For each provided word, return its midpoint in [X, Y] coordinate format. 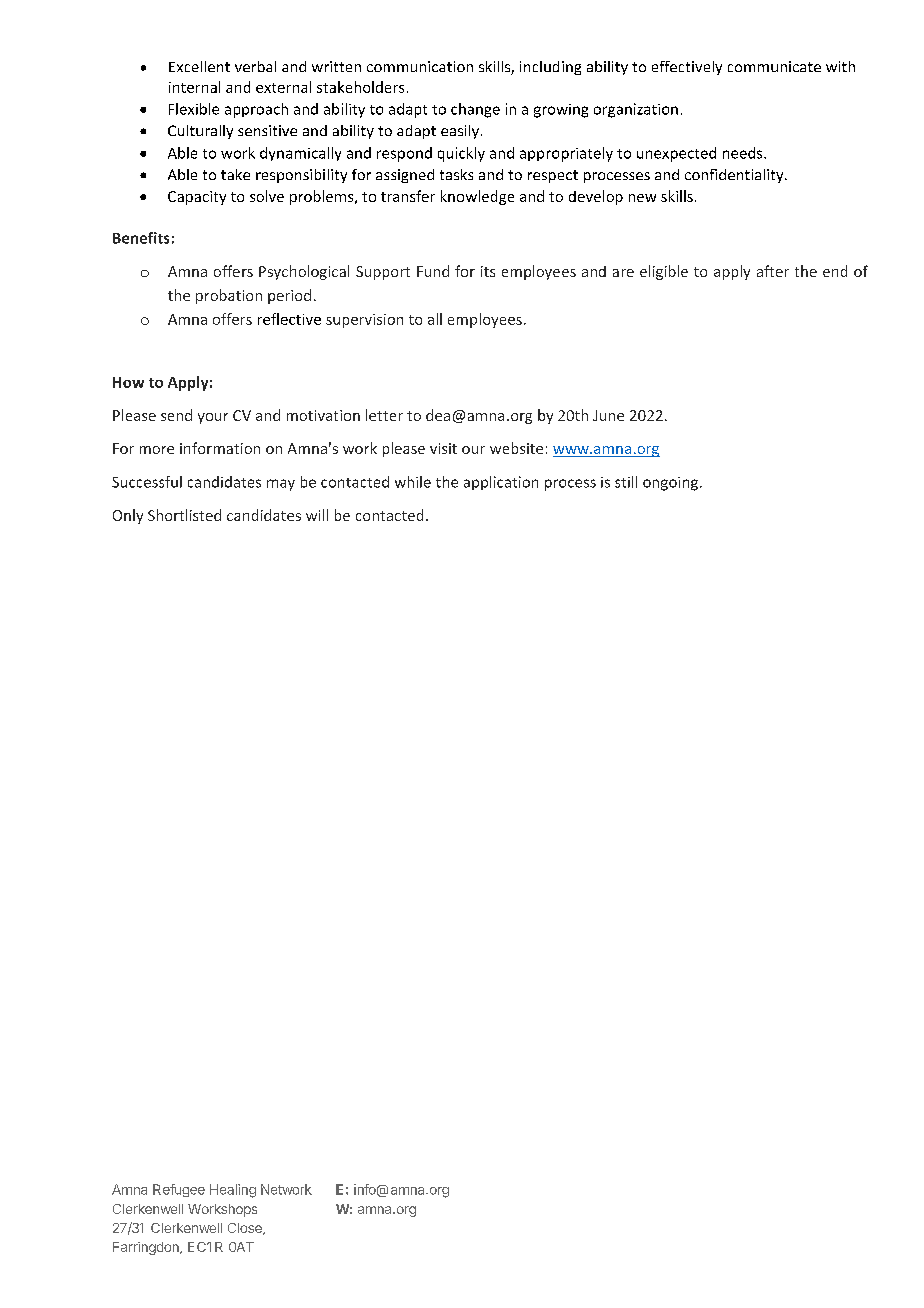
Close [246, 1229]
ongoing [672, 484]
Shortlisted [184, 515]
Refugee [179, 1190]
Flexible [194, 109]
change [475, 110]
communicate [774, 66]
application [501, 483]
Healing [233, 1191]
